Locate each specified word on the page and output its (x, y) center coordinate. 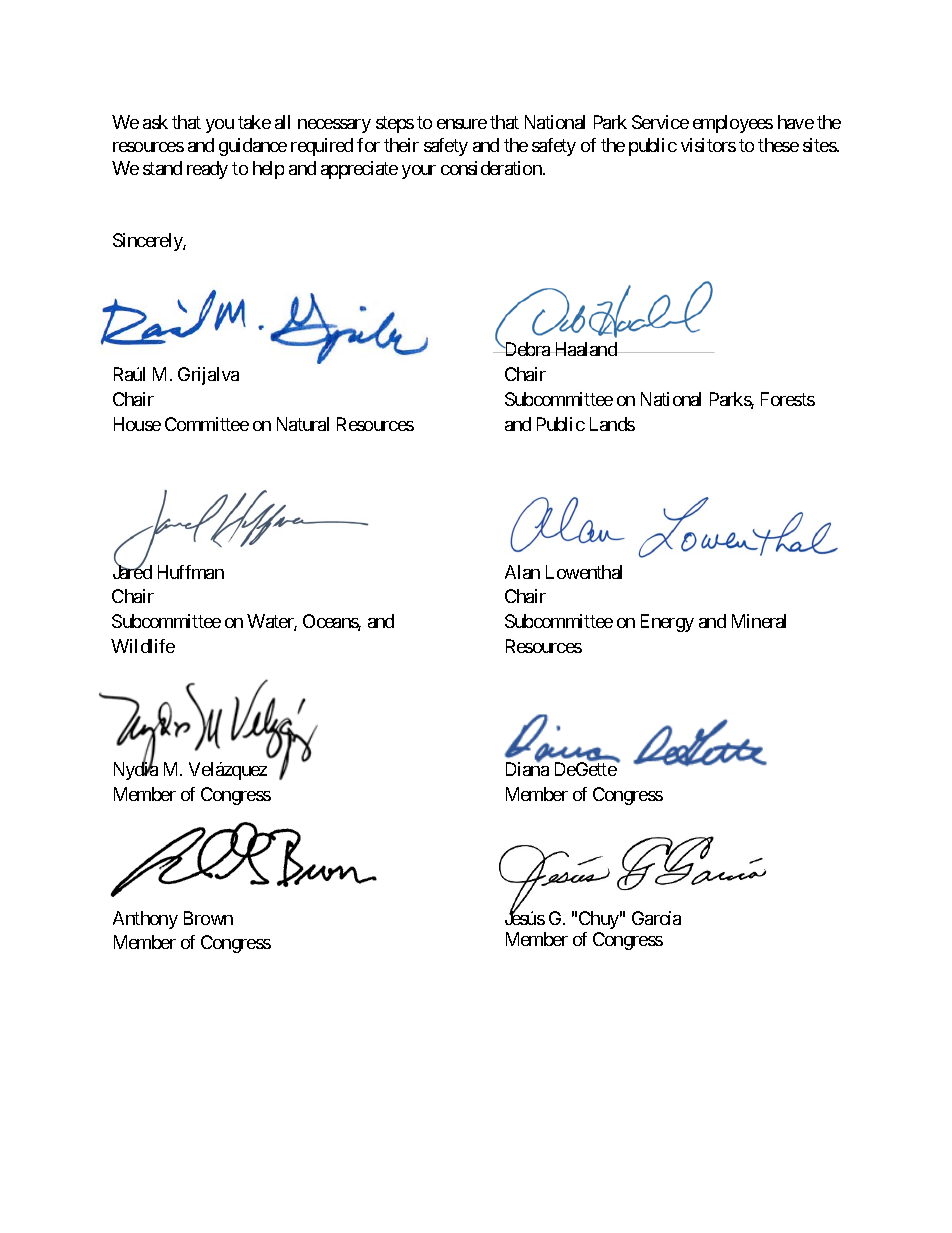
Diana (527, 769)
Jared (132, 571)
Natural (303, 424)
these (778, 145)
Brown (208, 918)
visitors (708, 145)
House (137, 424)
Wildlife (143, 646)
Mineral (759, 621)
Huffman (191, 572)
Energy (667, 623)
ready (207, 170)
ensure (462, 124)
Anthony (145, 920)
